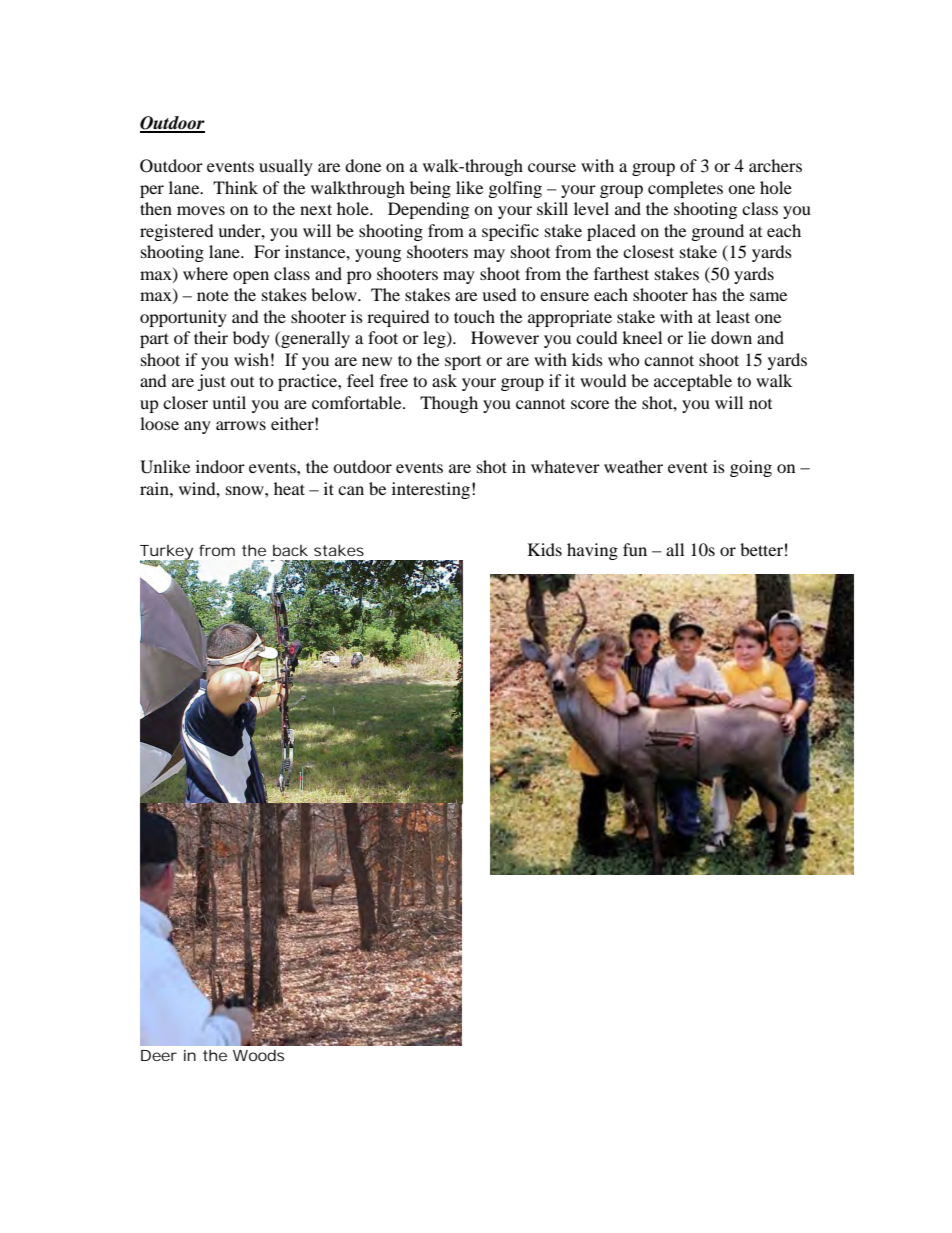 This document has height=1233, width=952. I want to click on Woods, so click(258, 1055).
